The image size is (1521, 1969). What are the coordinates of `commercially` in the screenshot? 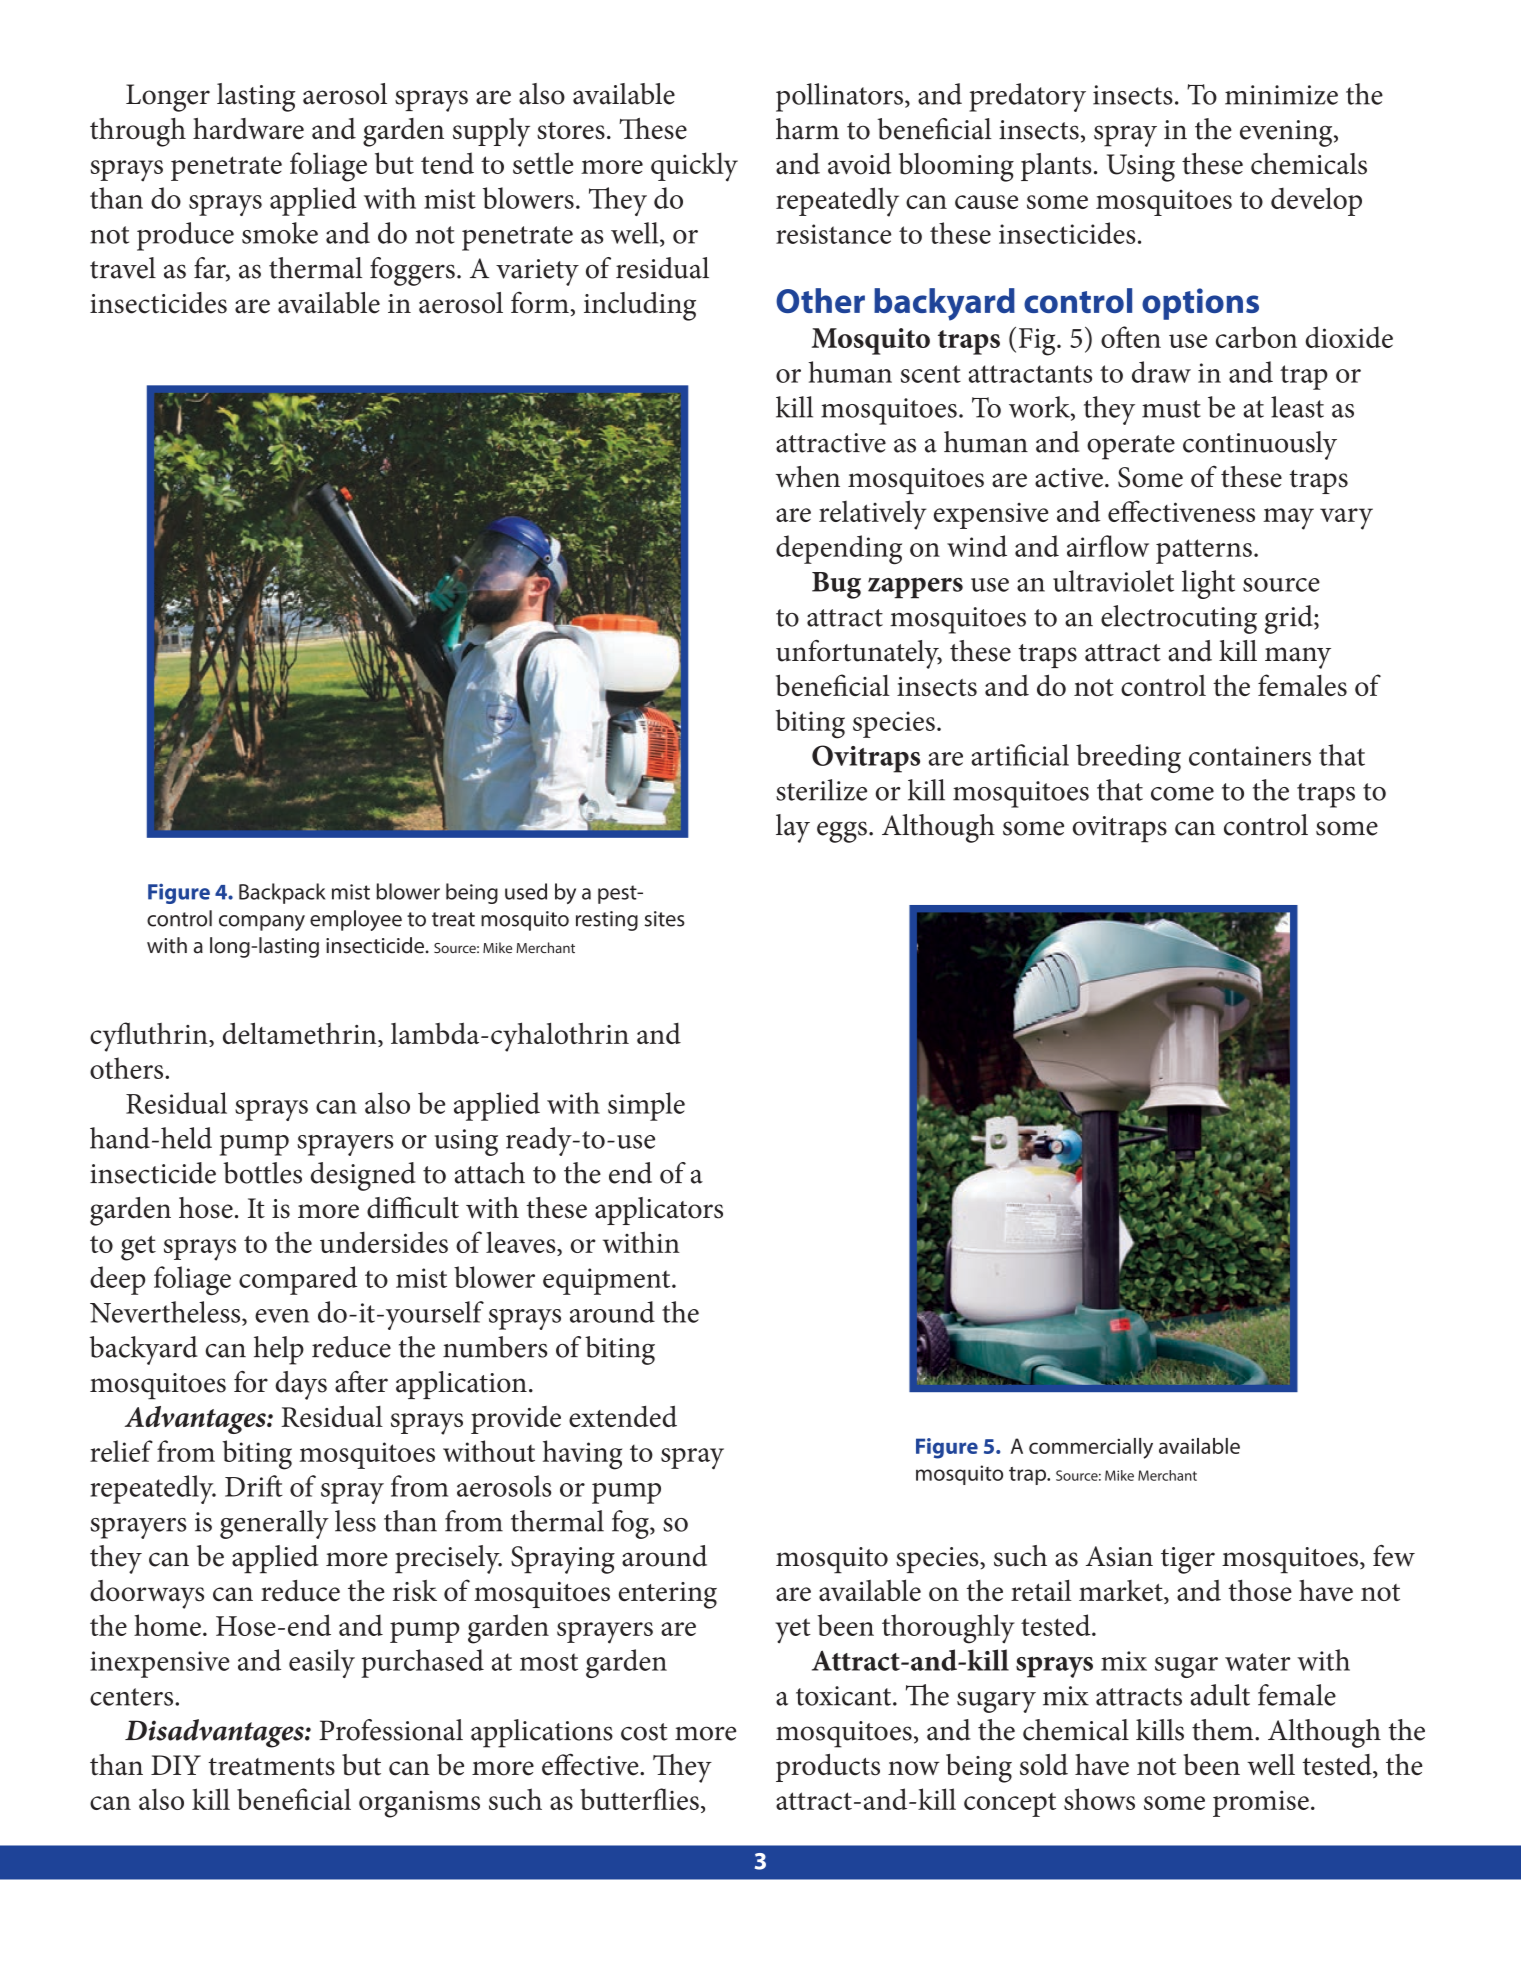 It's located at (1091, 1448).
